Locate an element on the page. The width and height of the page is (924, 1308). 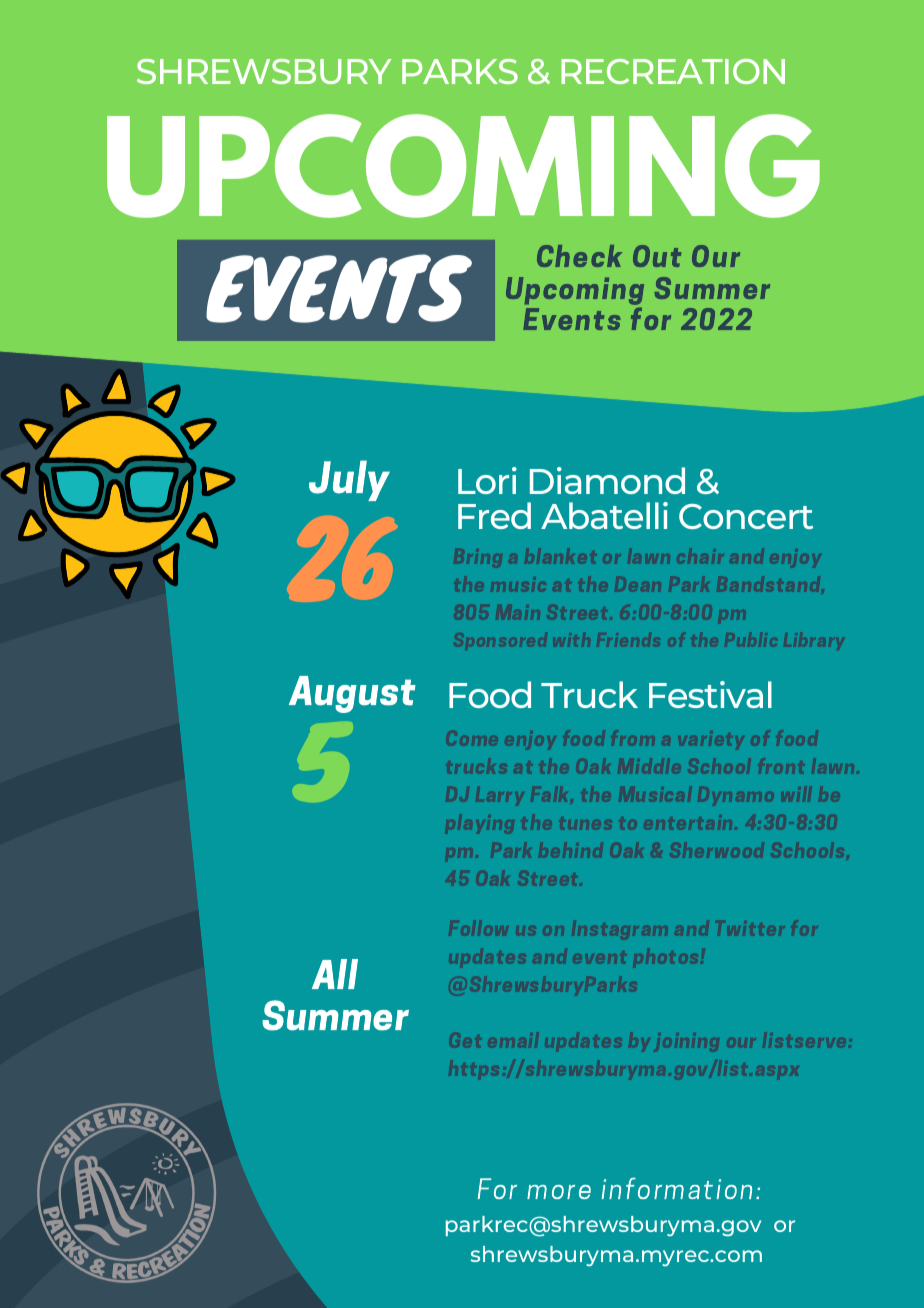
August is located at coordinates (352, 694).
